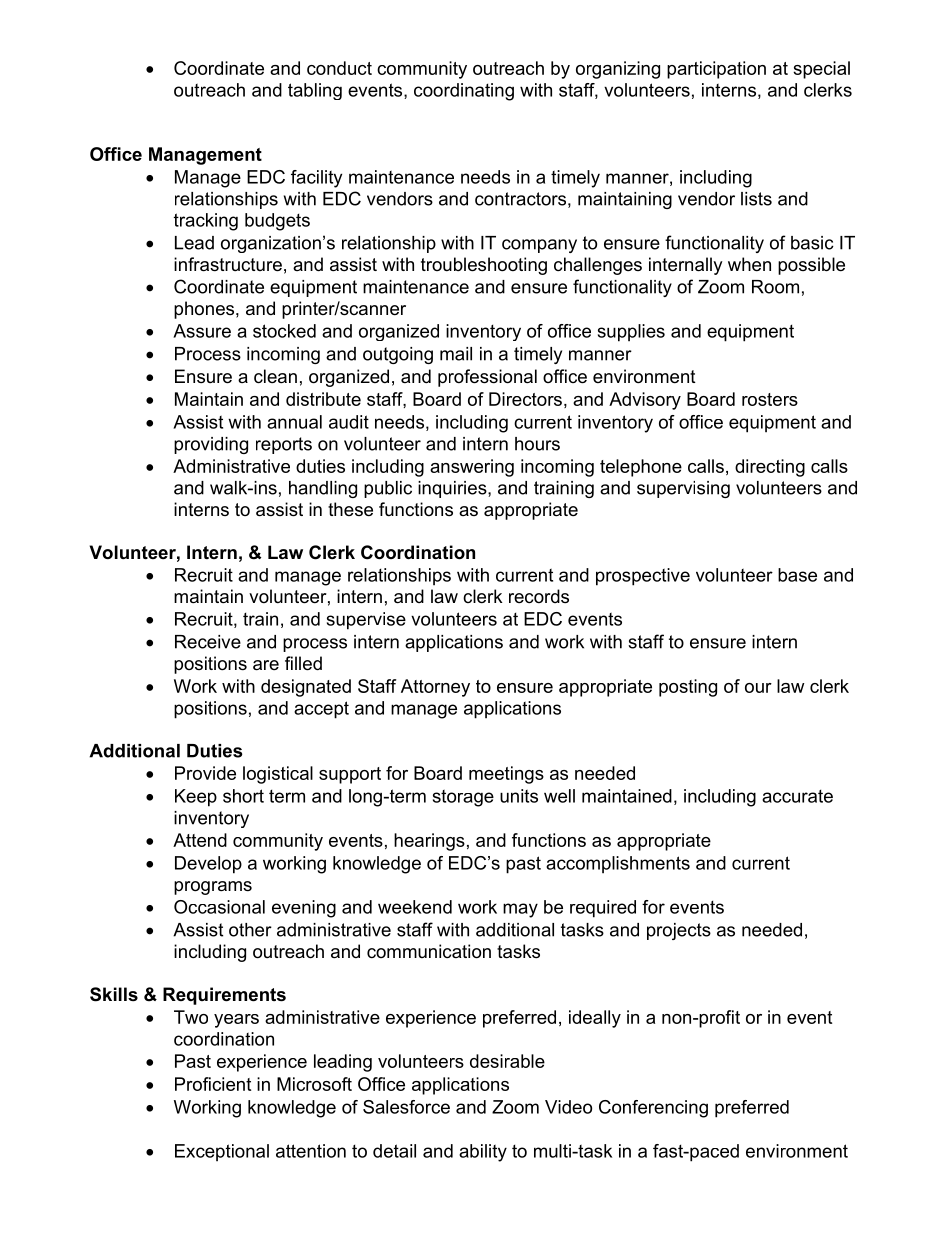  I want to click on hearings, so click(429, 842).
